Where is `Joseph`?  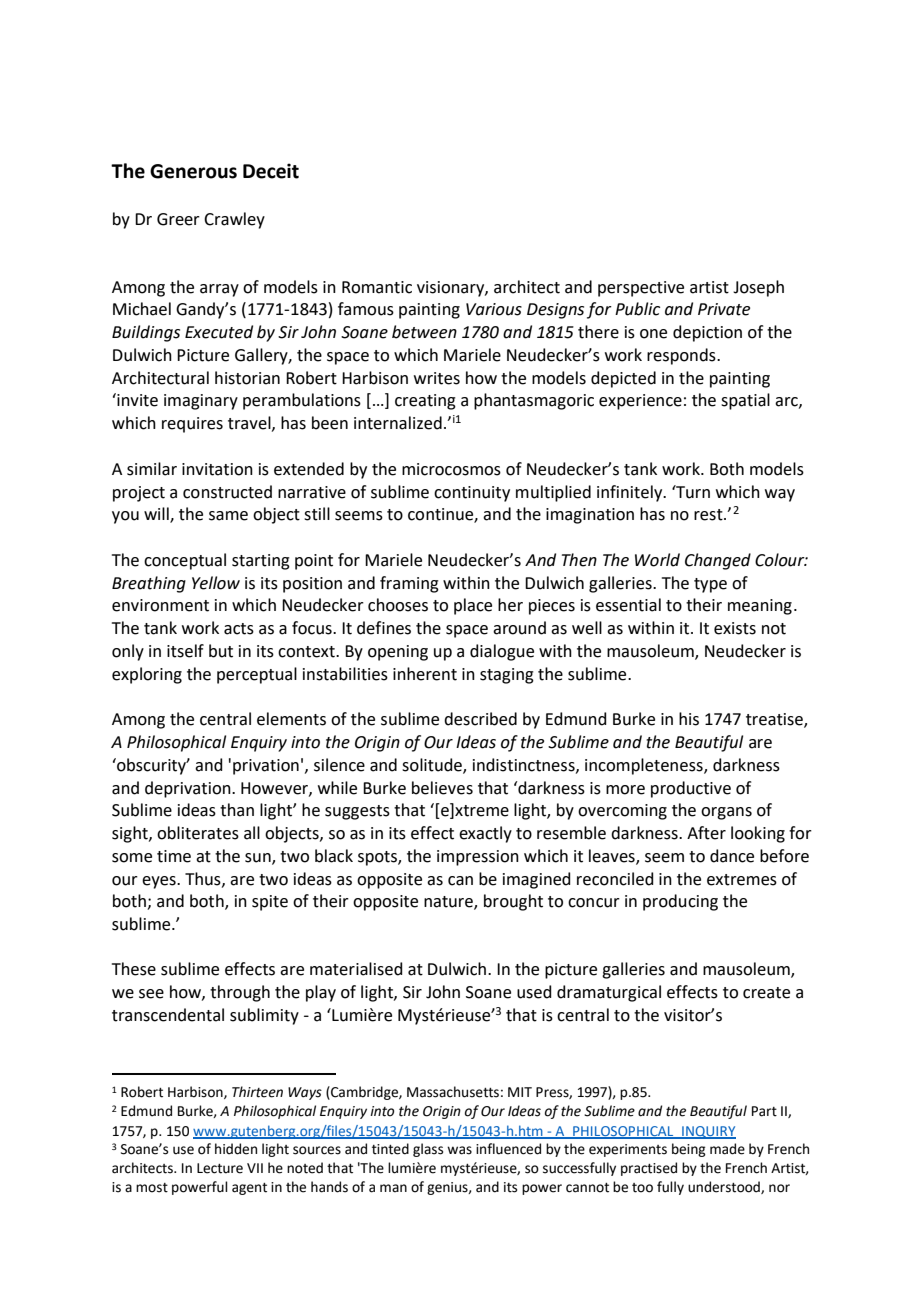
Joseph is located at coordinates (758, 288).
